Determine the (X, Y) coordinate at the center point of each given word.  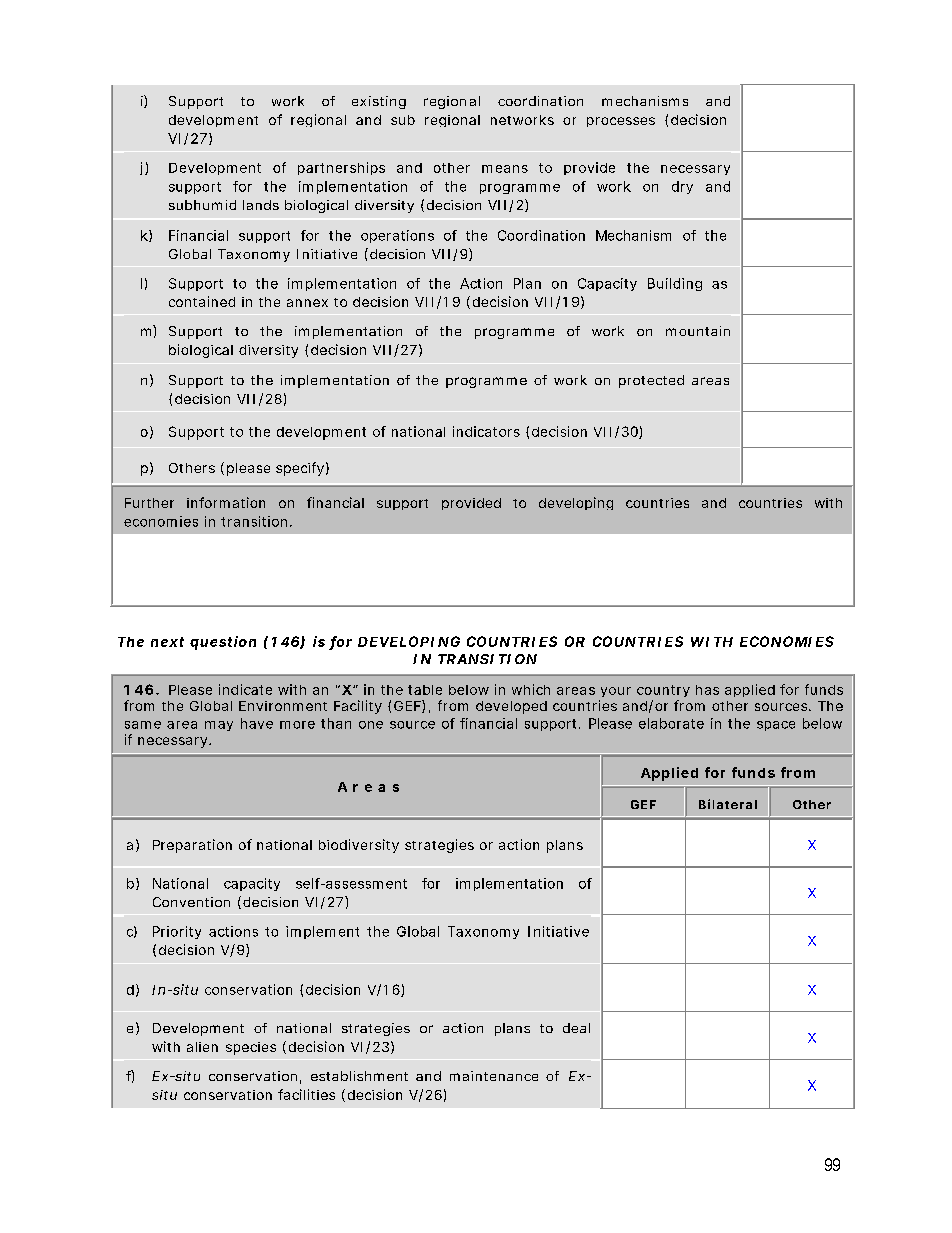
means (505, 169)
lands (261, 205)
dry (682, 187)
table (425, 690)
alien (202, 1047)
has (707, 690)
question (223, 643)
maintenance (494, 1076)
